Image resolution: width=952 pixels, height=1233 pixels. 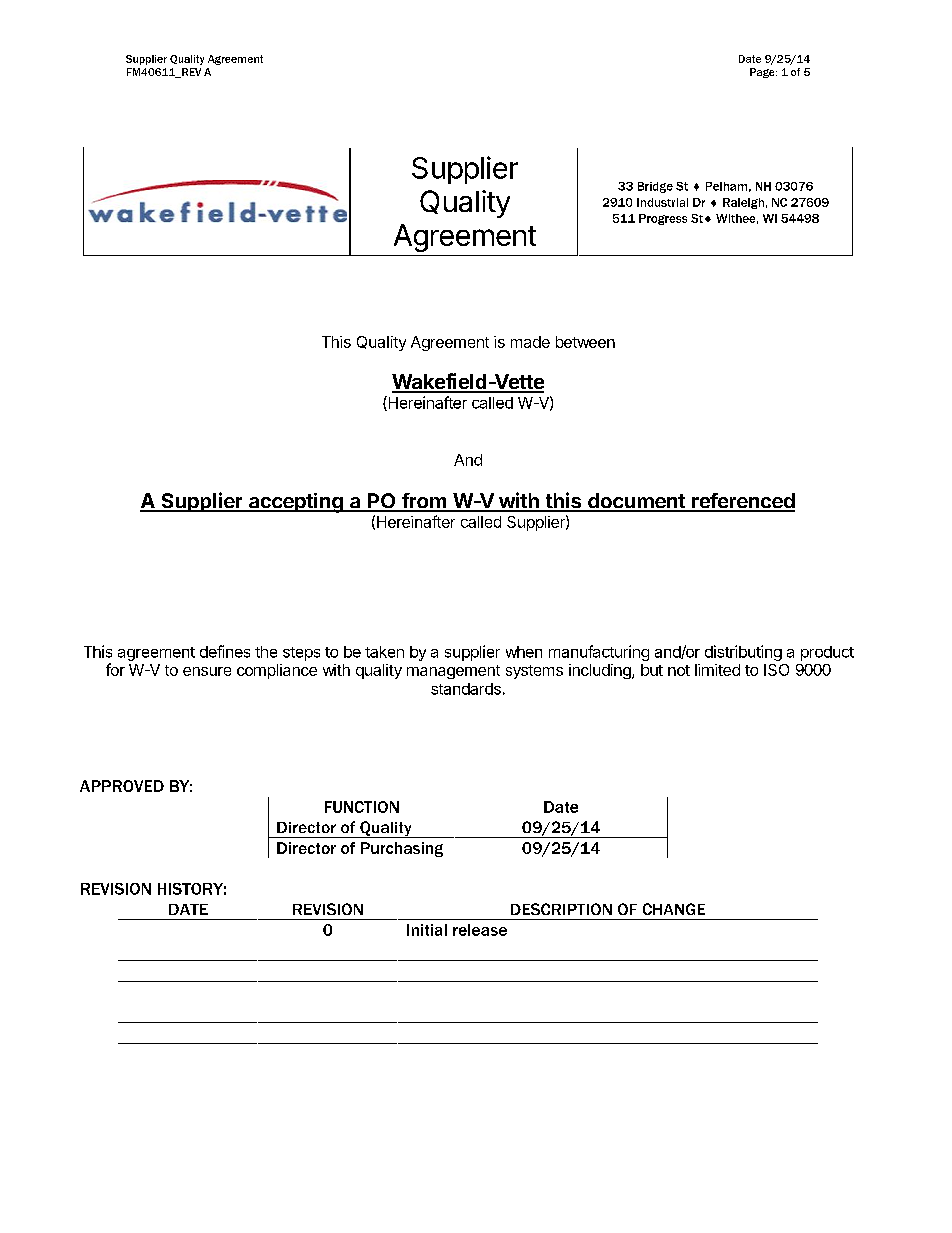 What do you see at coordinates (480, 930) in the document?
I see `release` at bounding box center [480, 930].
